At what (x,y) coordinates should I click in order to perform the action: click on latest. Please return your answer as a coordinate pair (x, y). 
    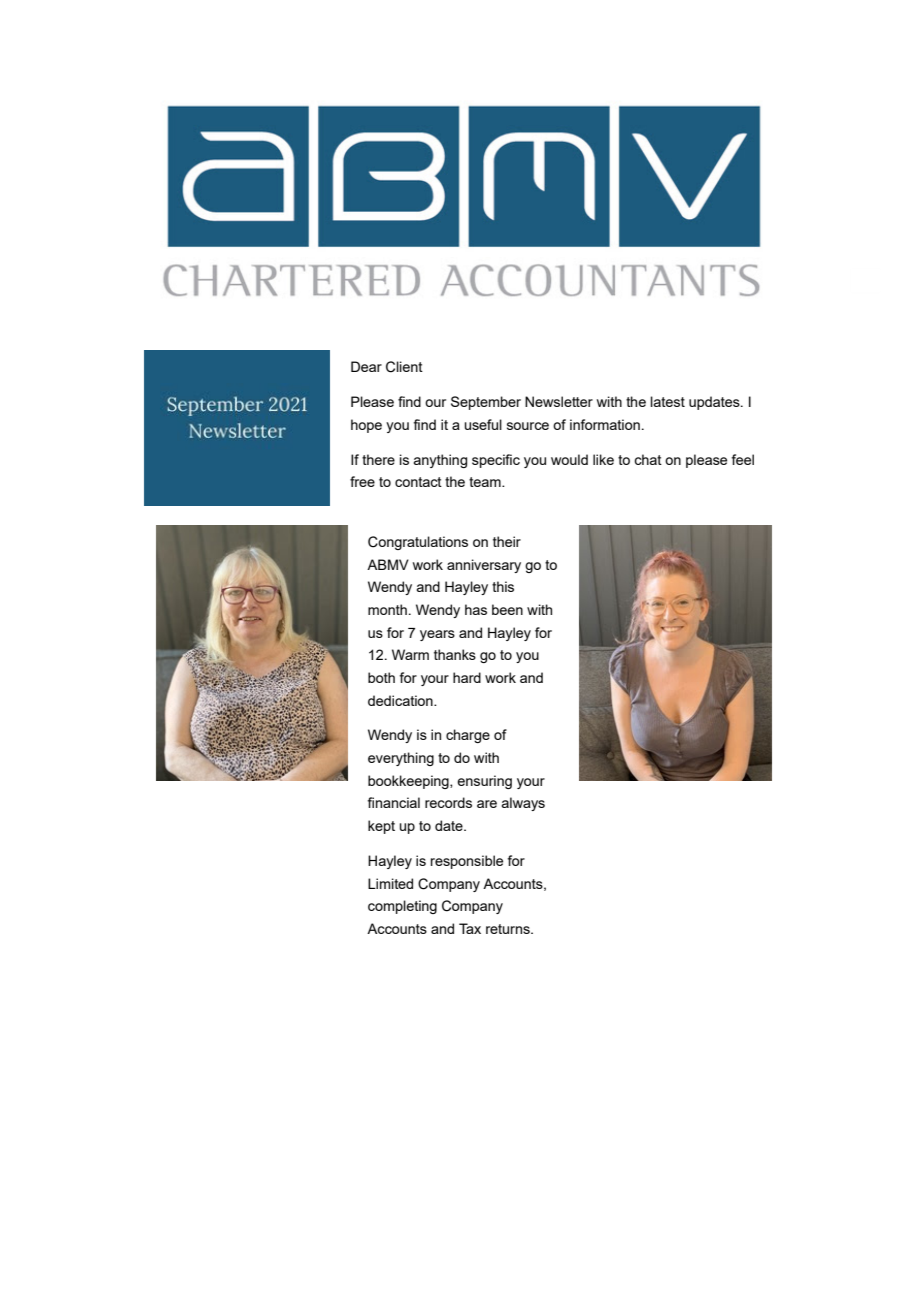
    Looking at the image, I should click on (667, 401).
